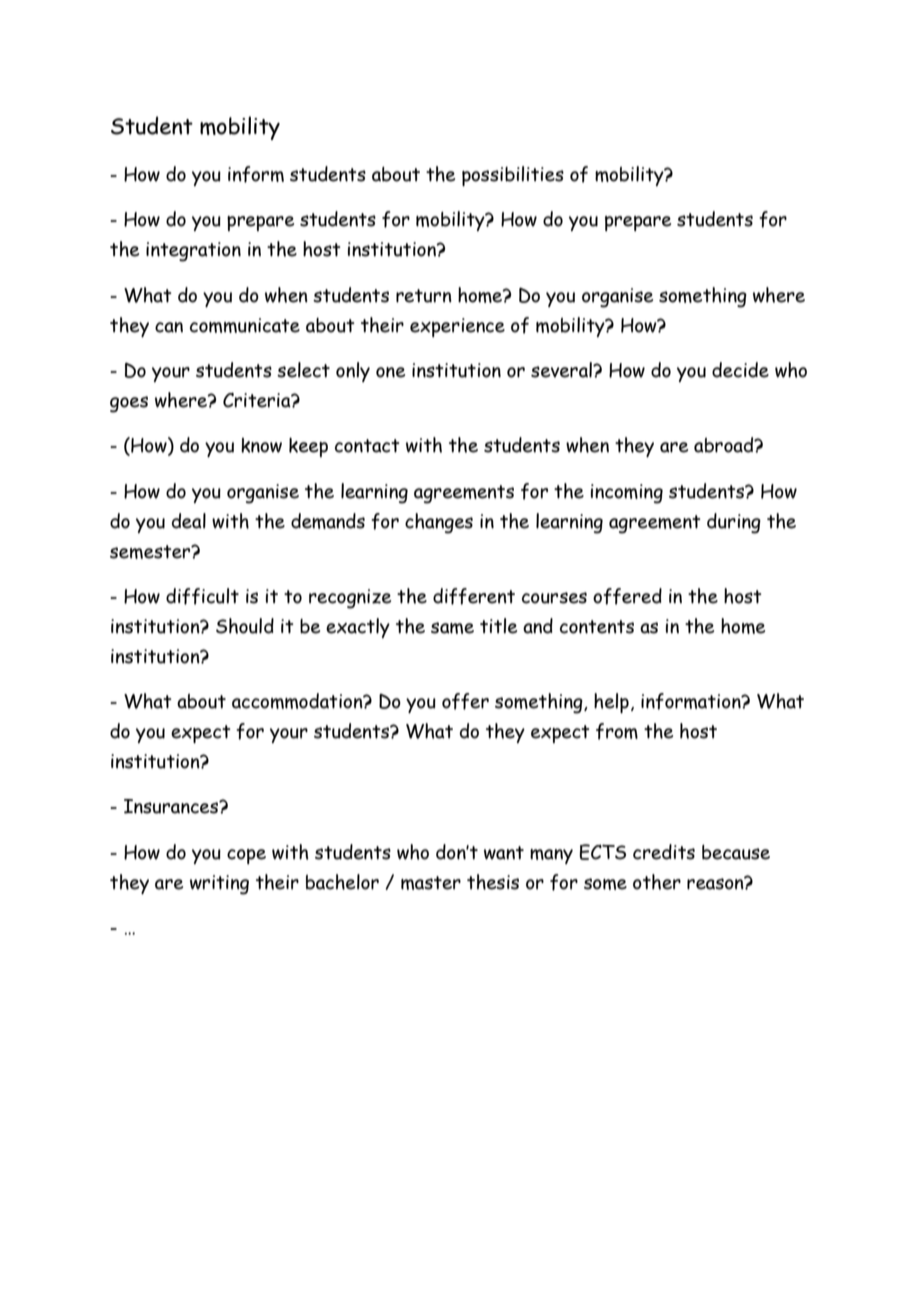 The width and height of the screenshot is (924, 1308). I want to click on master, so click(431, 883).
